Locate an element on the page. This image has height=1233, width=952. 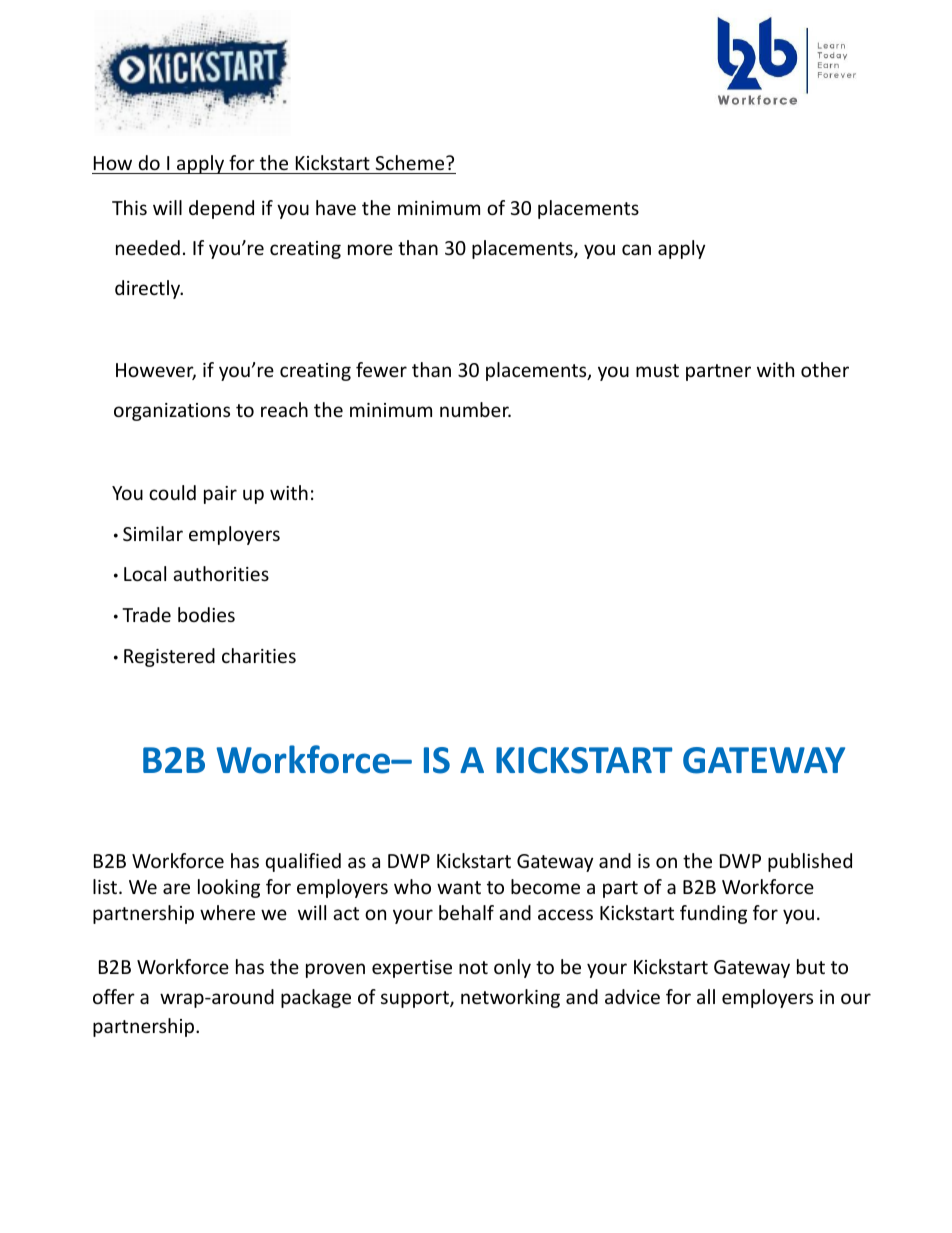
must is located at coordinates (657, 370).
